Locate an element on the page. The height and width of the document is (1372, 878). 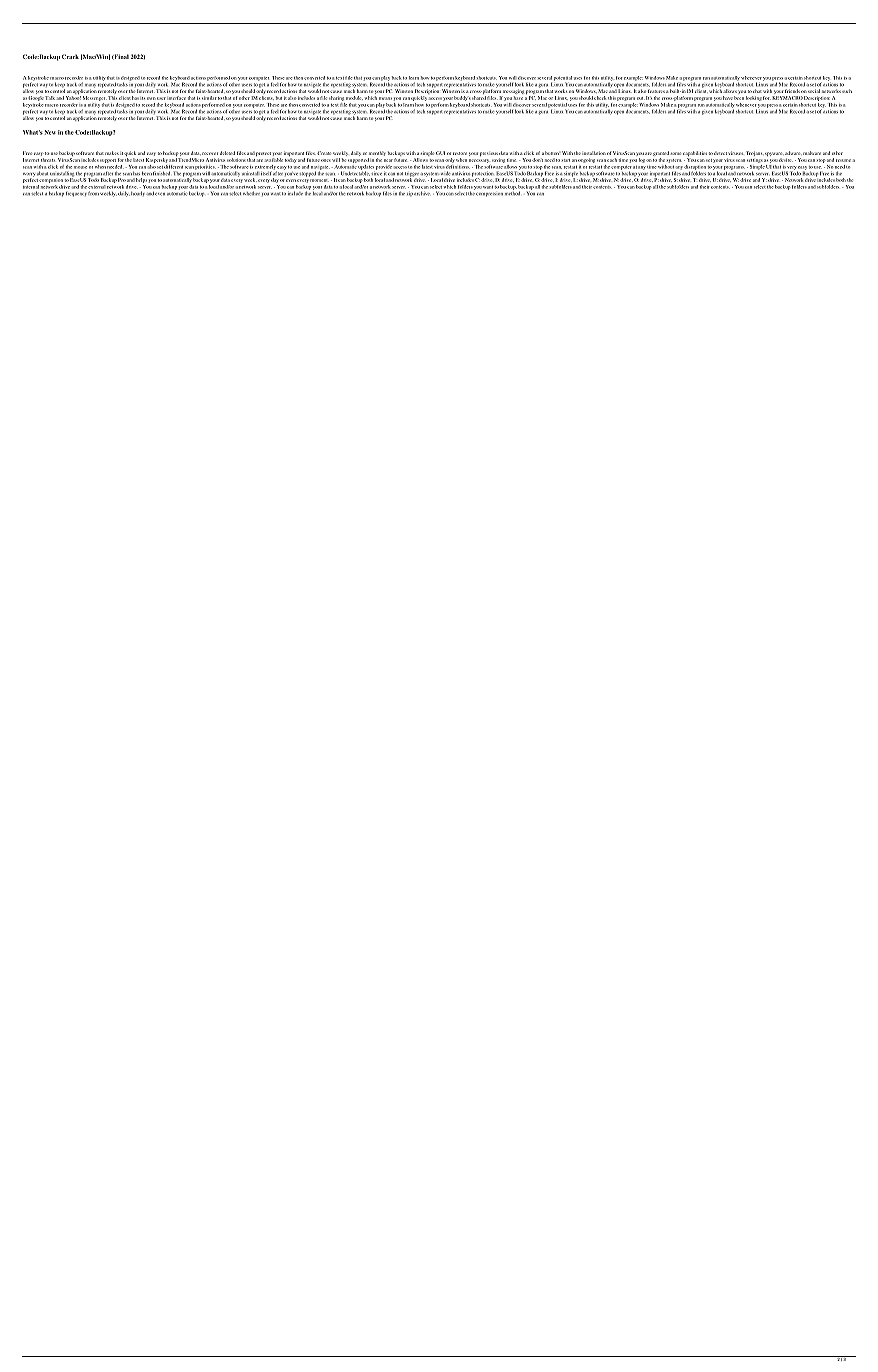
features is located at coordinates (656, 91).
